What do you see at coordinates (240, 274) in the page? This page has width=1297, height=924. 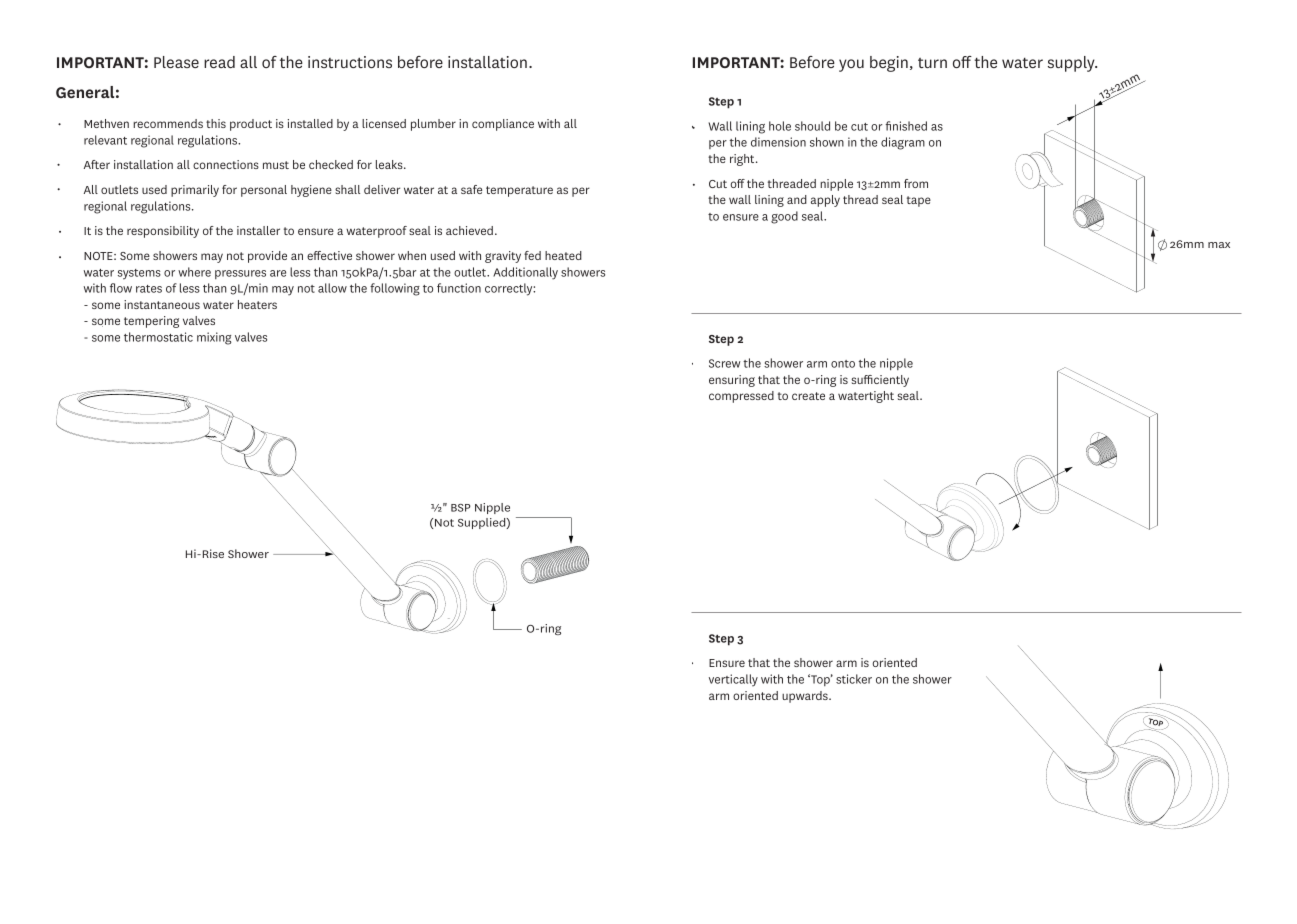 I see `pressures` at bounding box center [240, 274].
